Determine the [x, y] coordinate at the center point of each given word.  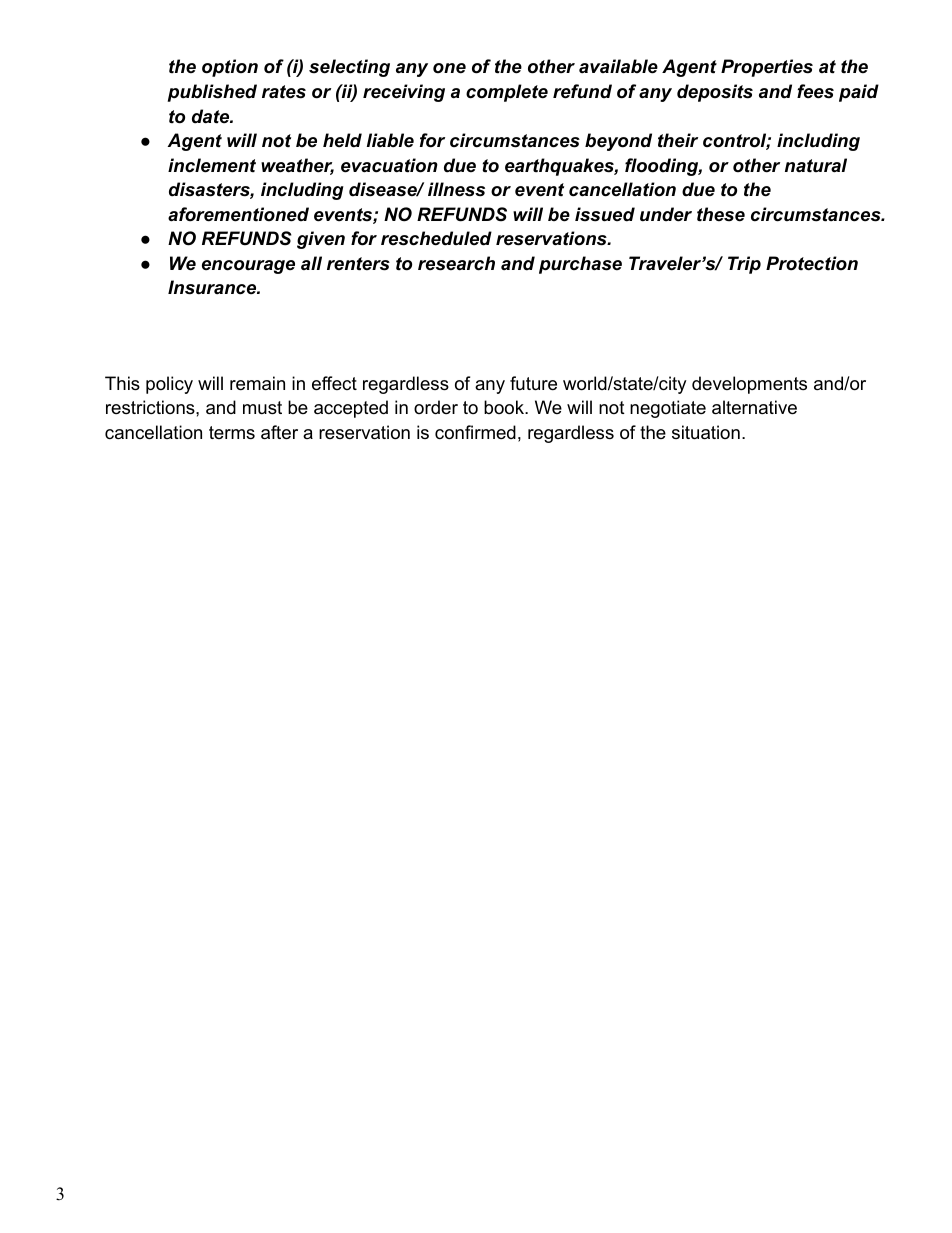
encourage [248, 267]
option [230, 68]
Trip [744, 265]
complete [507, 93]
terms [232, 432]
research [456, 263]
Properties [767, 68]
